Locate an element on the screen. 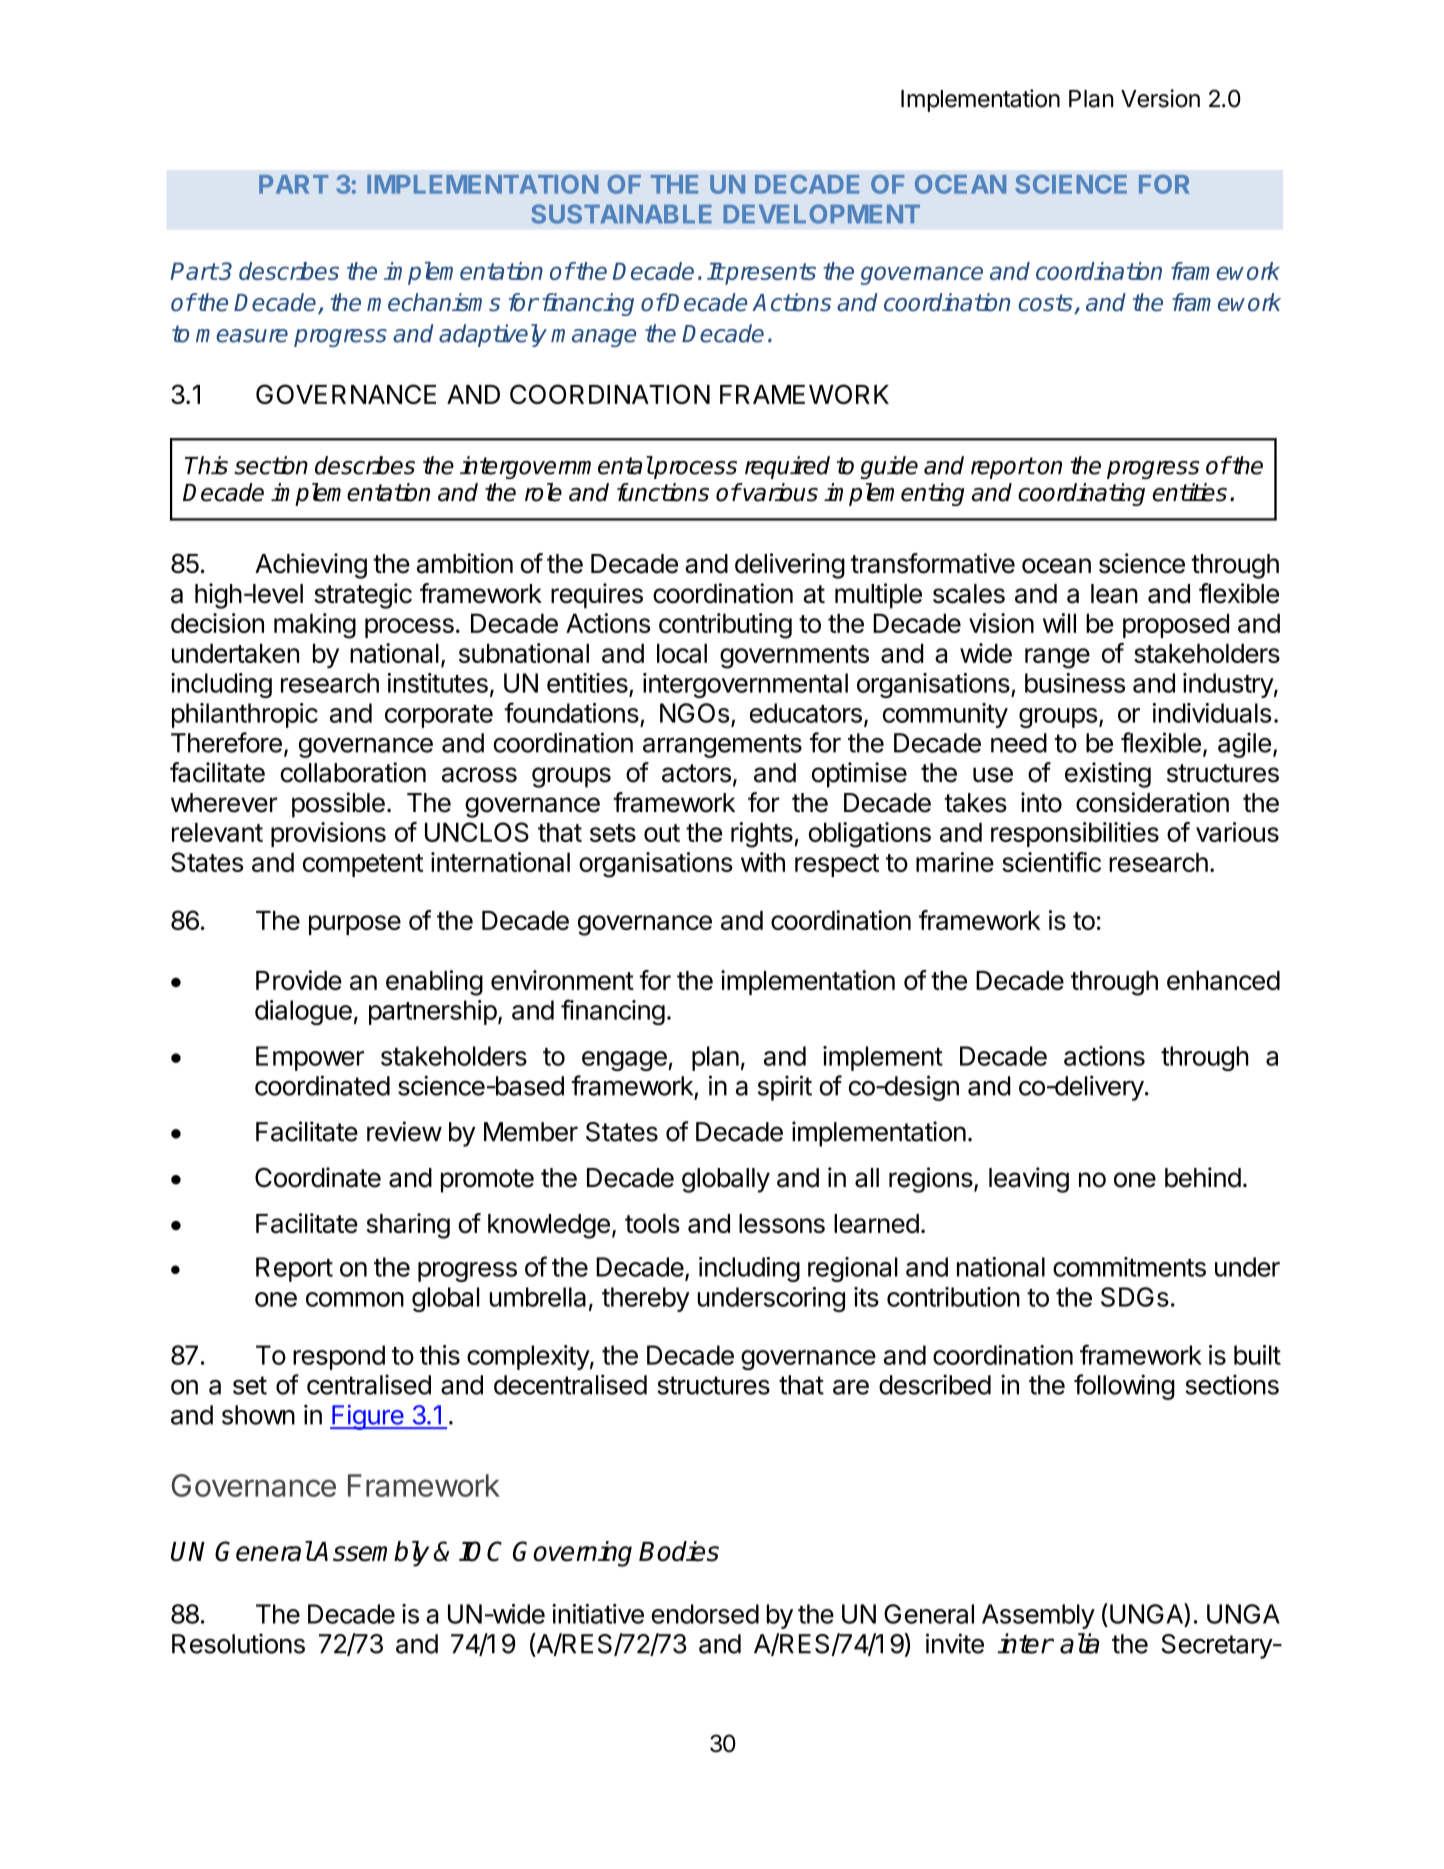 This screenshot has width=1444, height=1869. endorsed is located at coordinates (705, 1614).
